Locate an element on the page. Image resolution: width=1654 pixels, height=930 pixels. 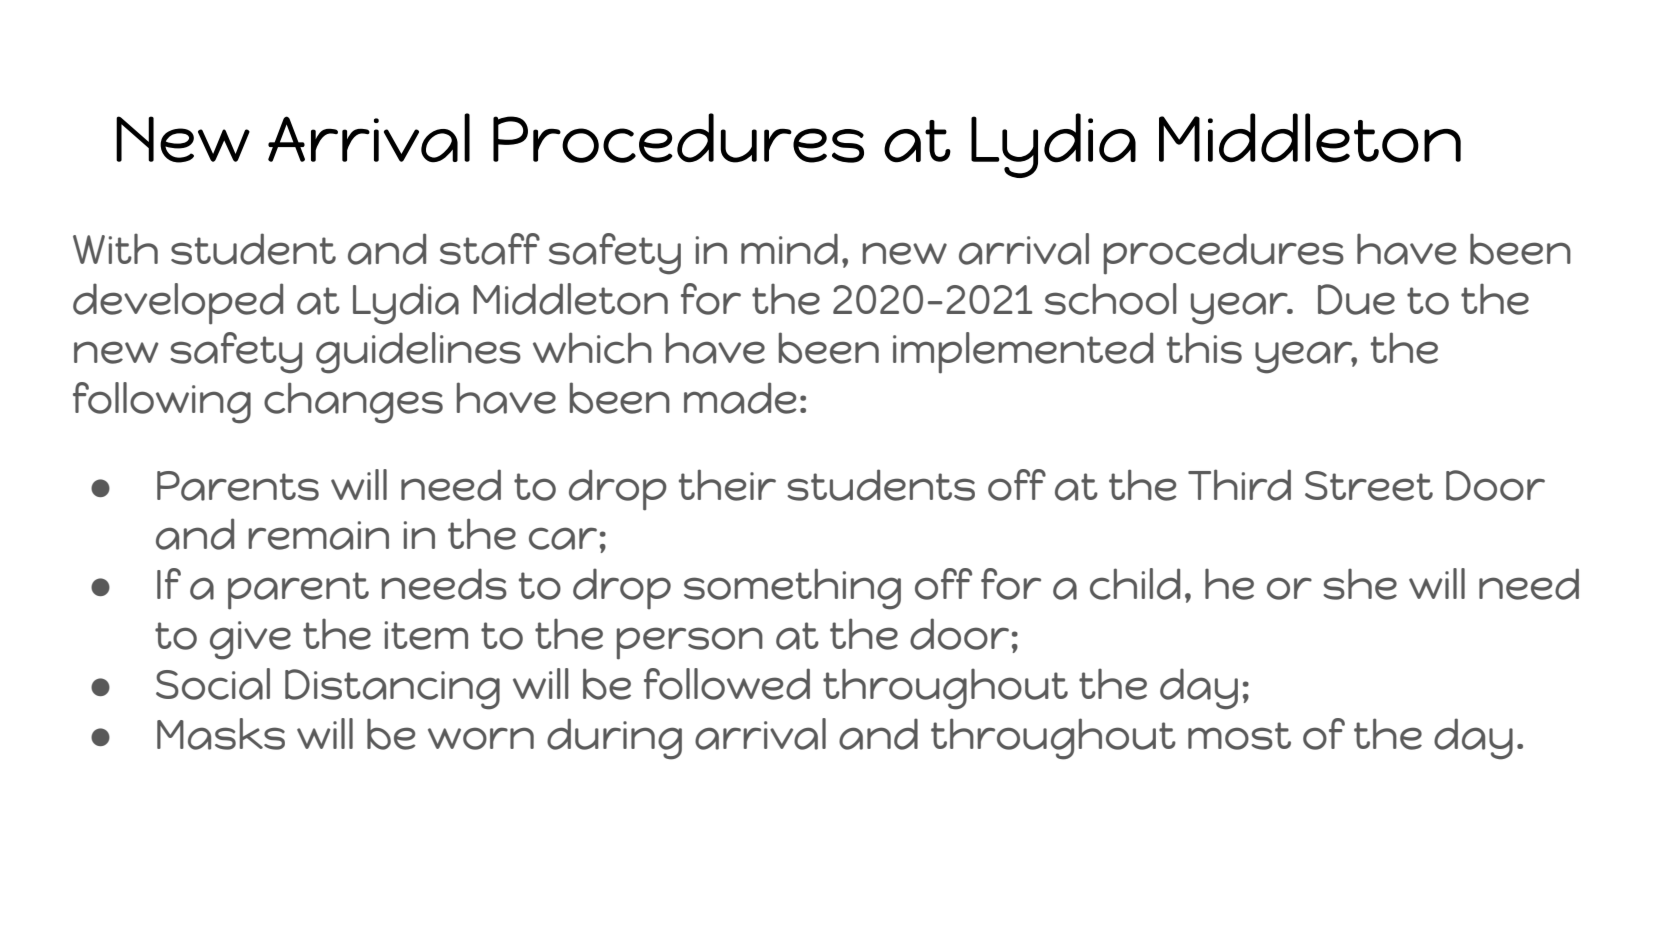
school is located at coordinates (1111, 299).
